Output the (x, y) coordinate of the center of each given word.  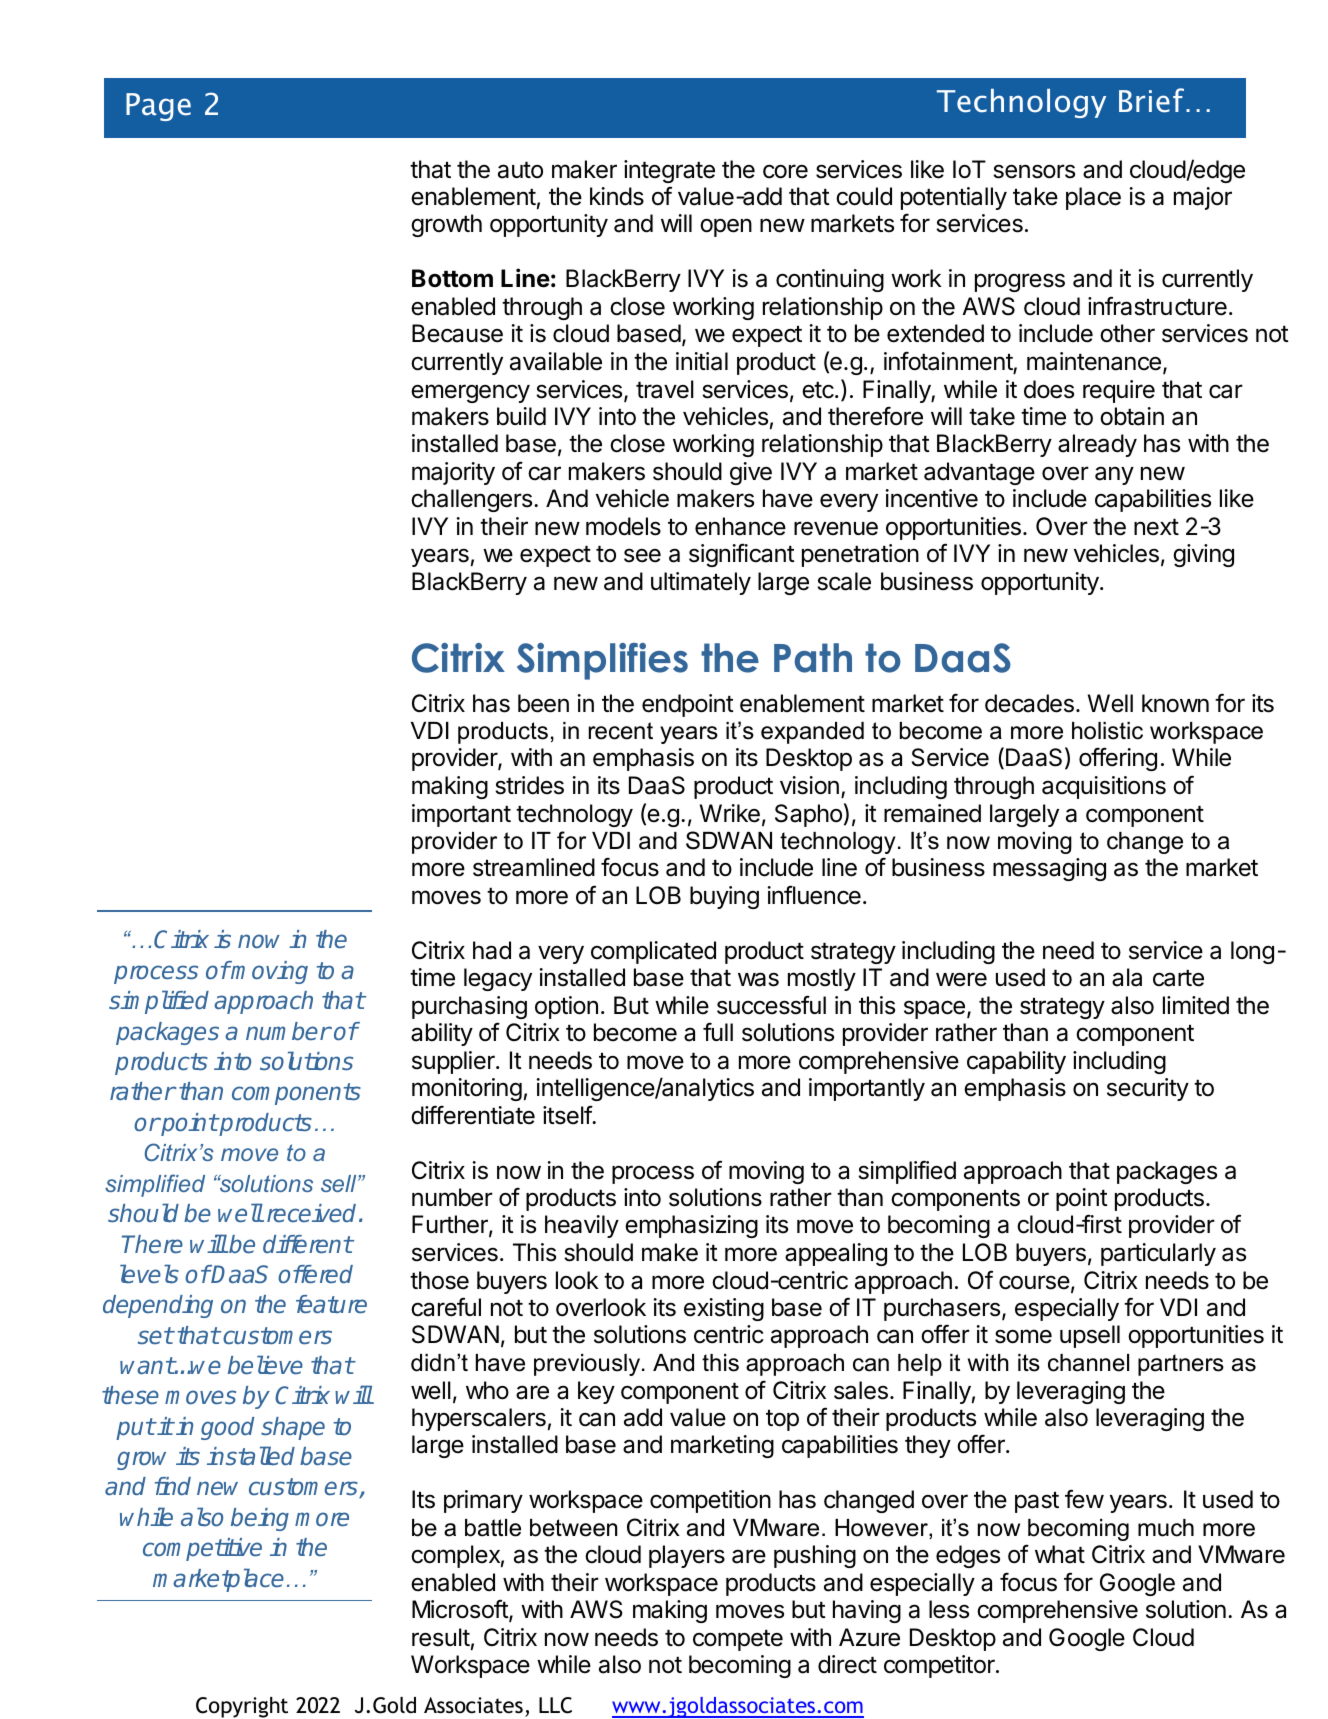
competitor (940, 1666)
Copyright (242, 1707)
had (492, 950)
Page (158, 107)
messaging (1049, 869)
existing (724, 1309)
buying (724, 897)
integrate (669, 171)
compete (738, 1640)
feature (331, 1304)
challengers (471, 500)
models (623, 526)
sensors (1034, 171)
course (1034, 1282)
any (1114, 475)
